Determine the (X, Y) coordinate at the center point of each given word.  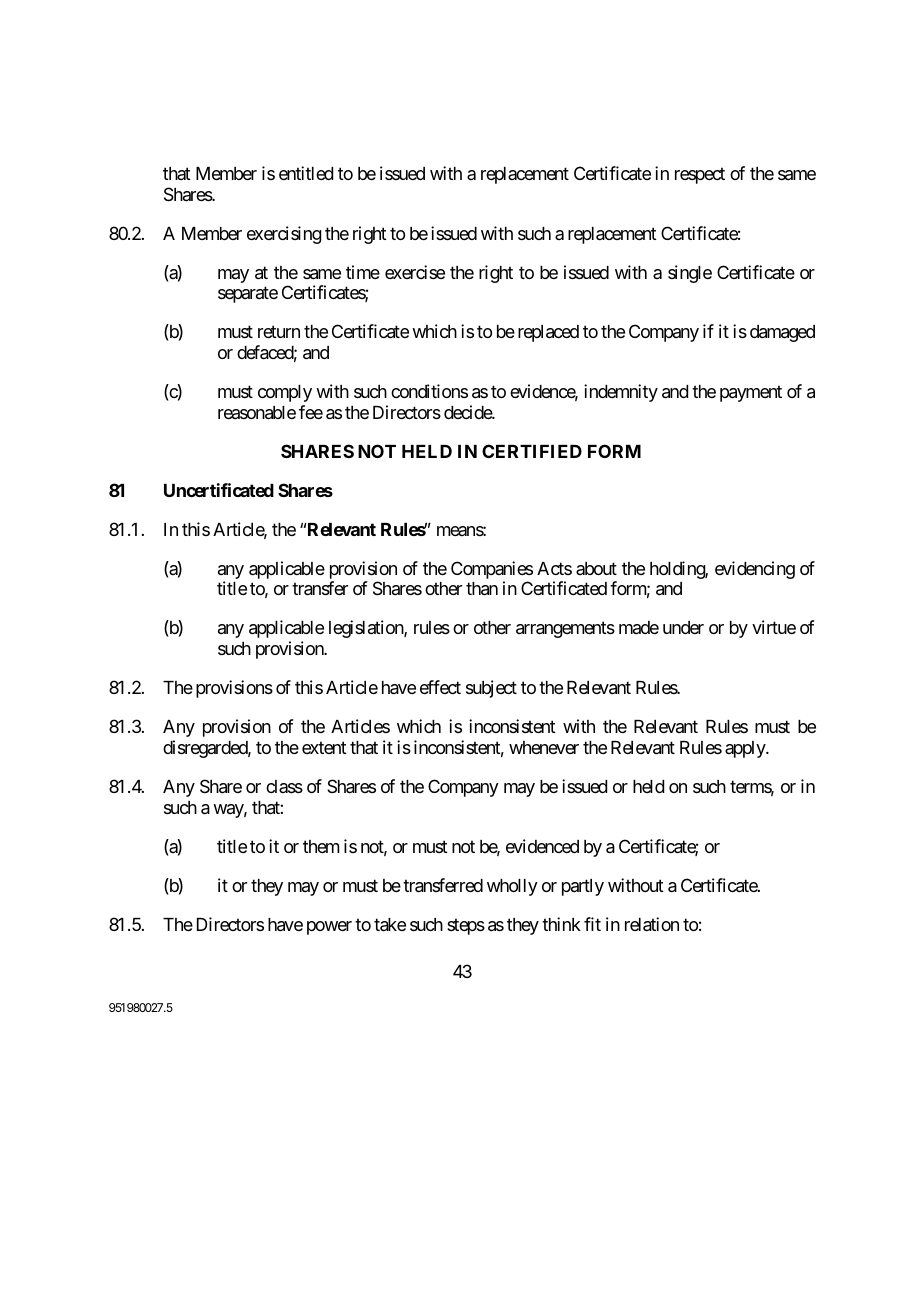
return (279, 332)
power (329, 928)
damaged (782, 333)
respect (700, 175)
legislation (367, 629)
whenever (544, 747)
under (683, 627)
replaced (548, 333)
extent (324, 748)
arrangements (565, 630)
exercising (284, 235)
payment (751, 394)
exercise (415, 272)
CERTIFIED (532, 451)
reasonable (257, 413)
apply (746, 749)
